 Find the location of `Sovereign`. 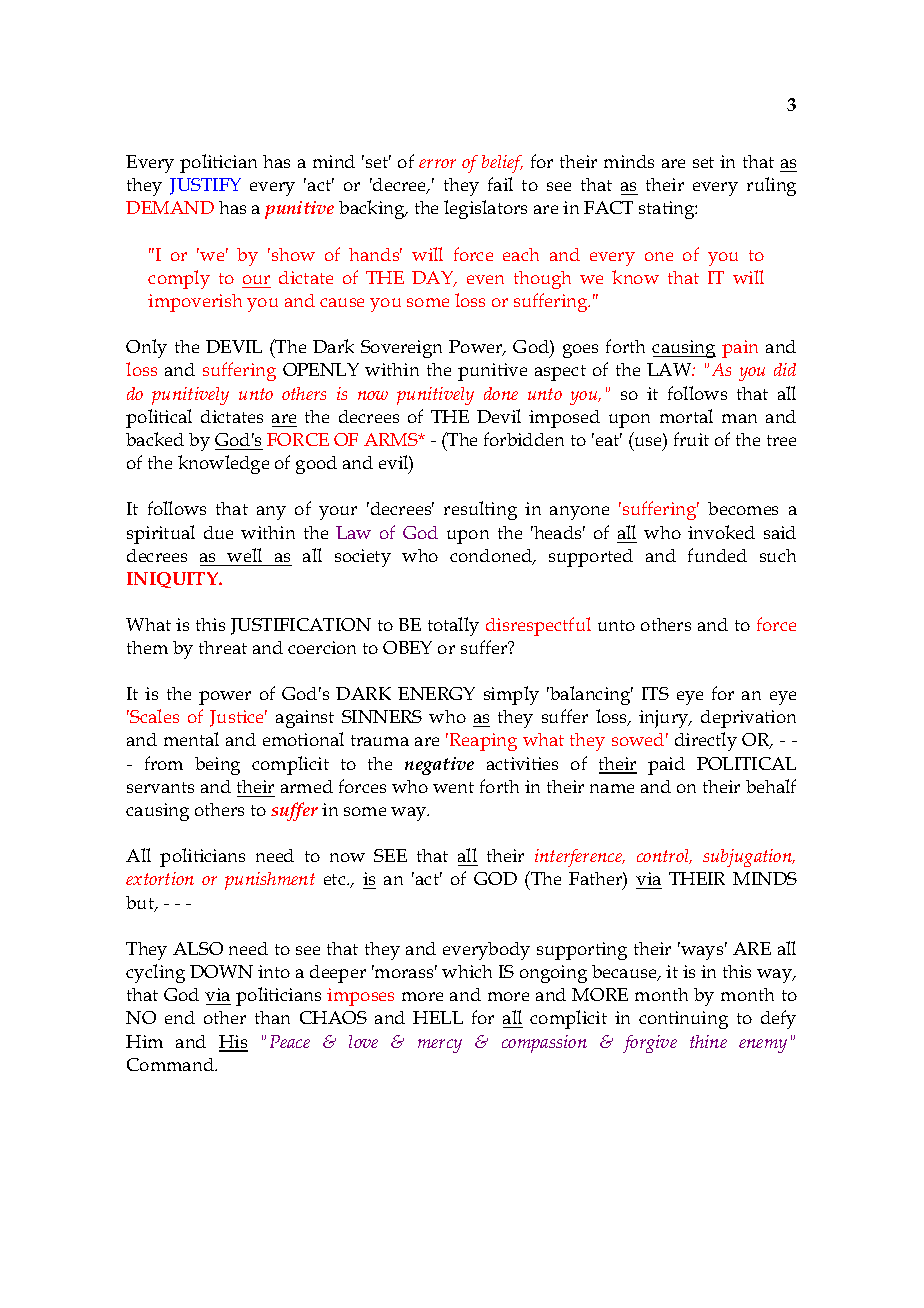

Sovereign is located at coordinates (401, 349).
